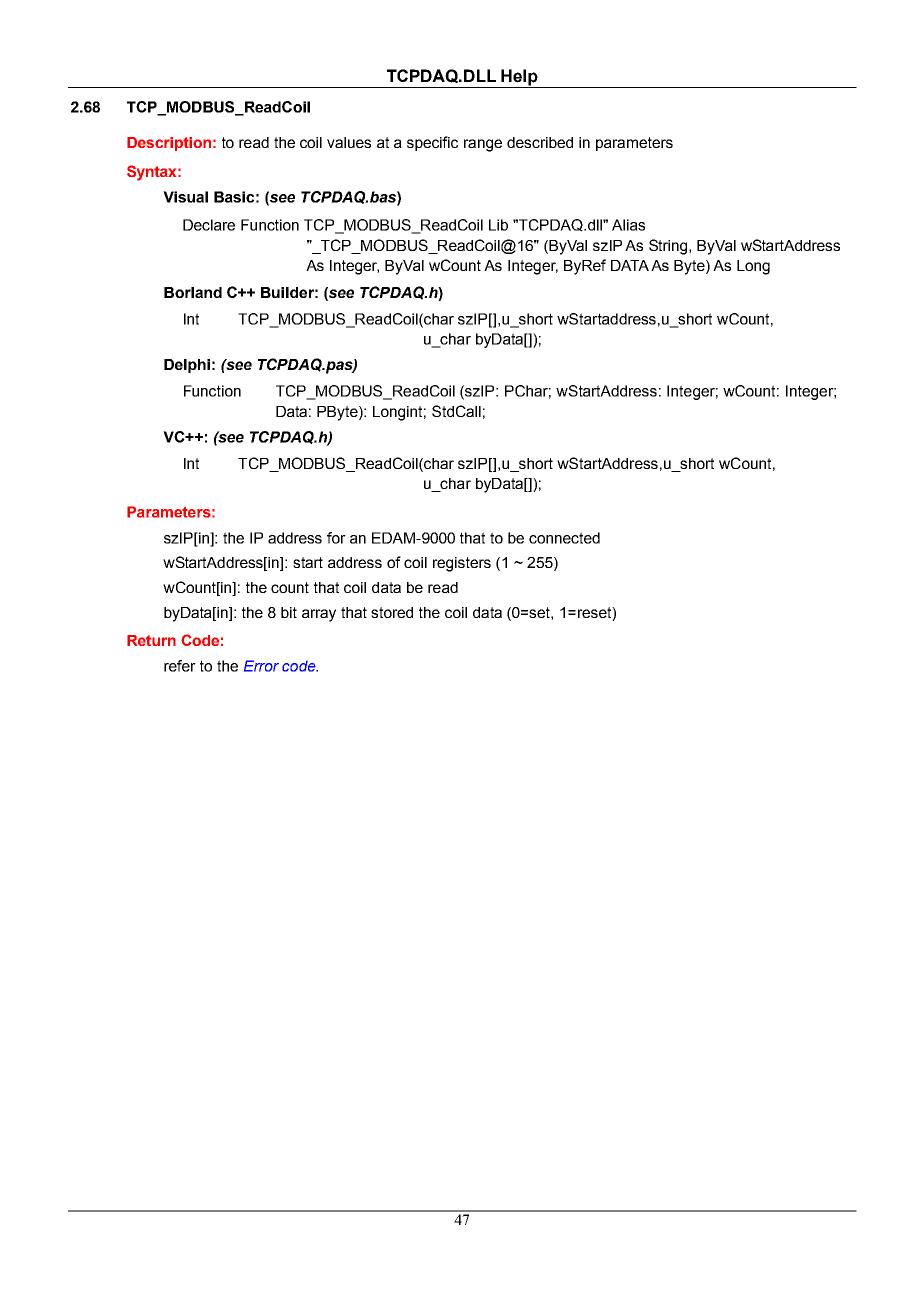  I want to click on specific, so click(432, 143).
